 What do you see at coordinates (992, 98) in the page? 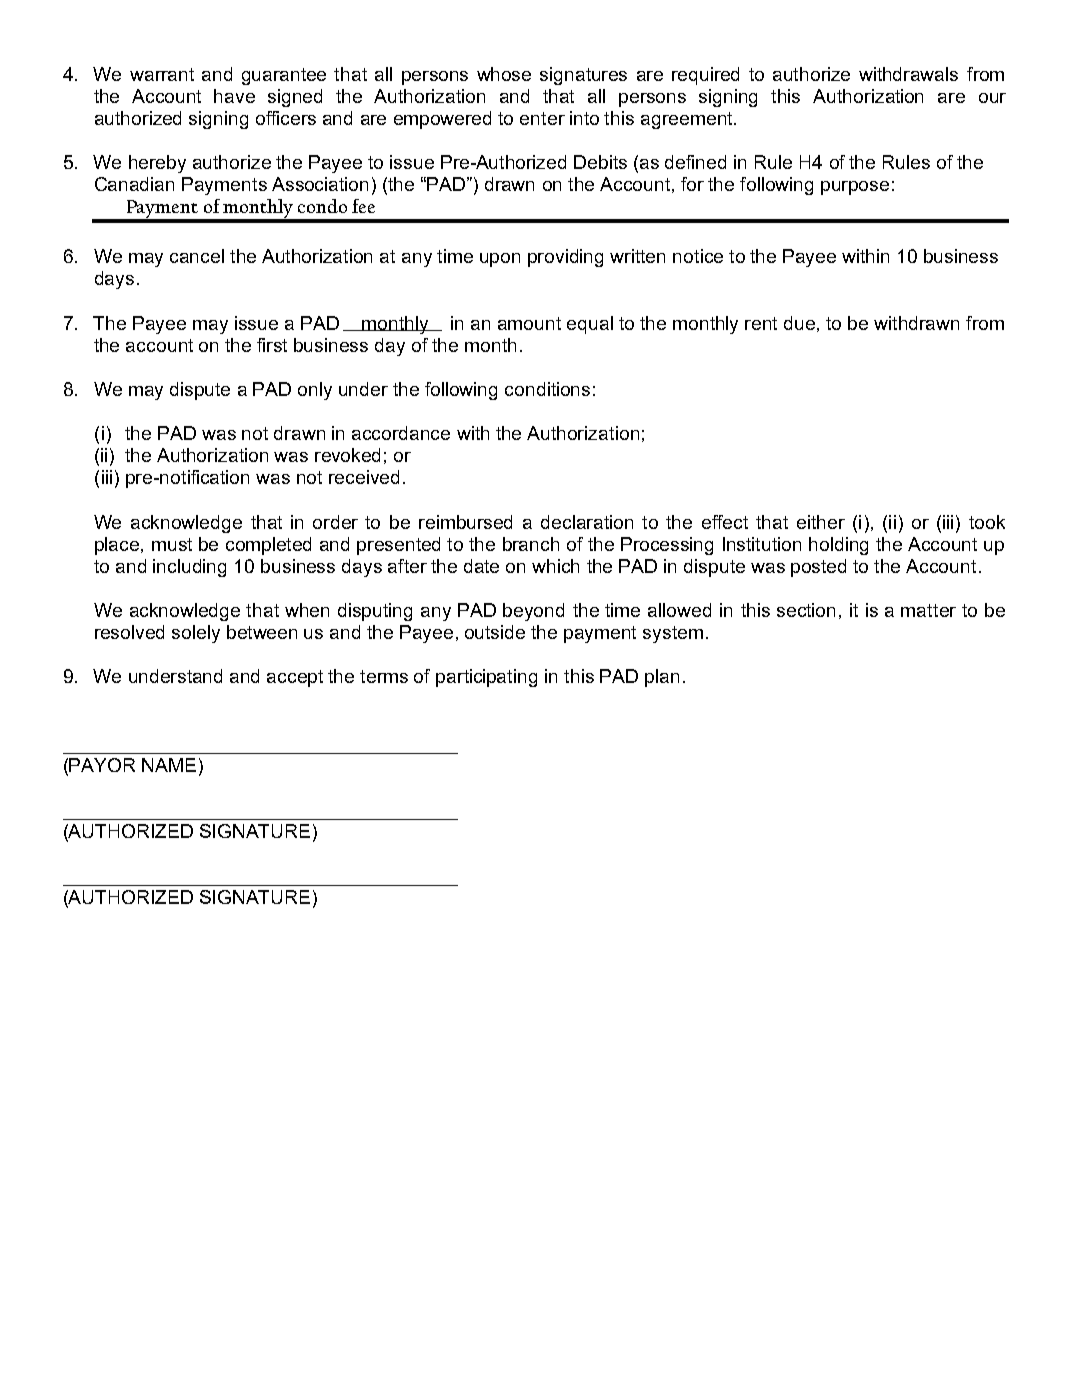
I see `our` at bounding box center [992, 98].
